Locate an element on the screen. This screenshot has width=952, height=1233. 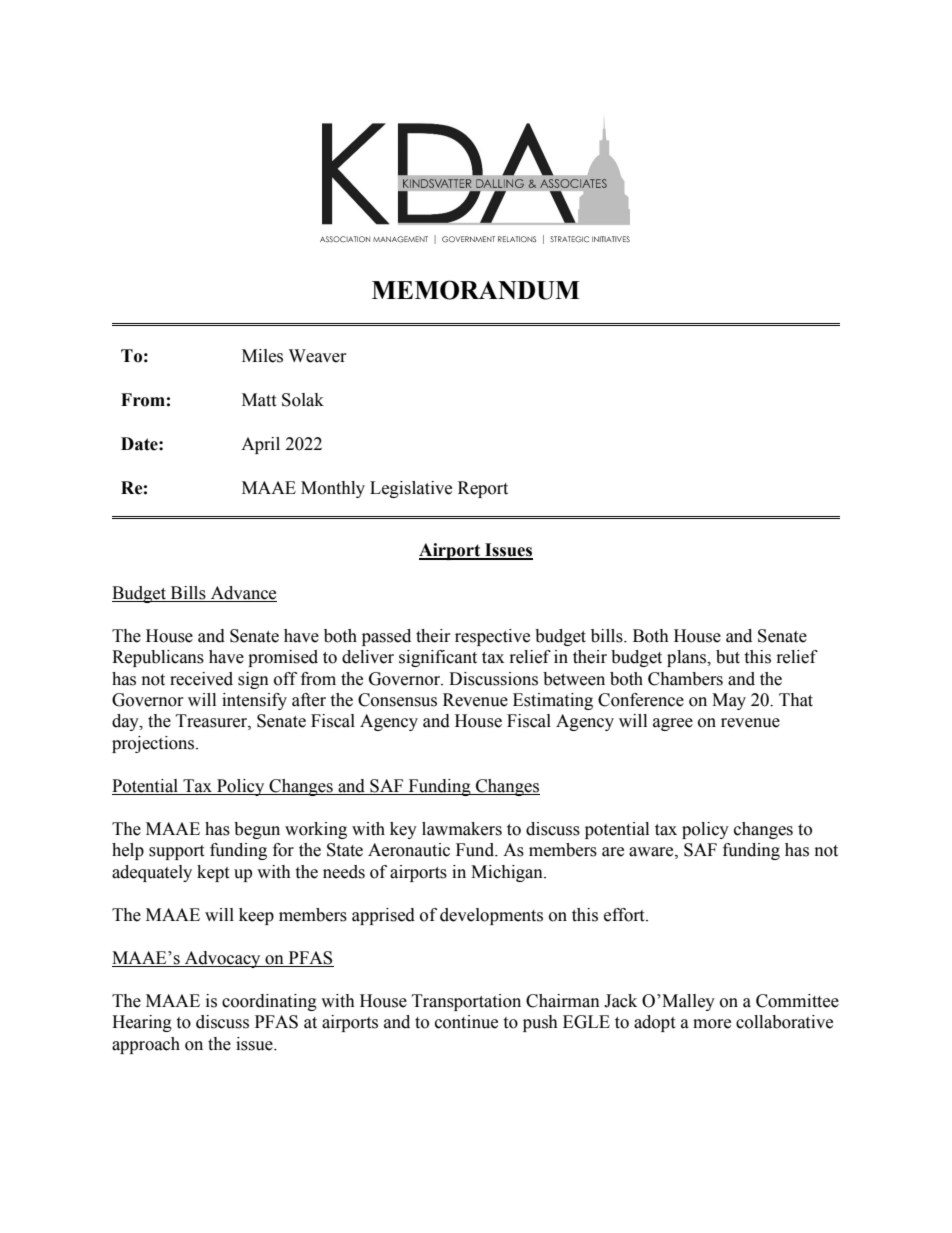
Advance is located at coordinates (243, 593).
